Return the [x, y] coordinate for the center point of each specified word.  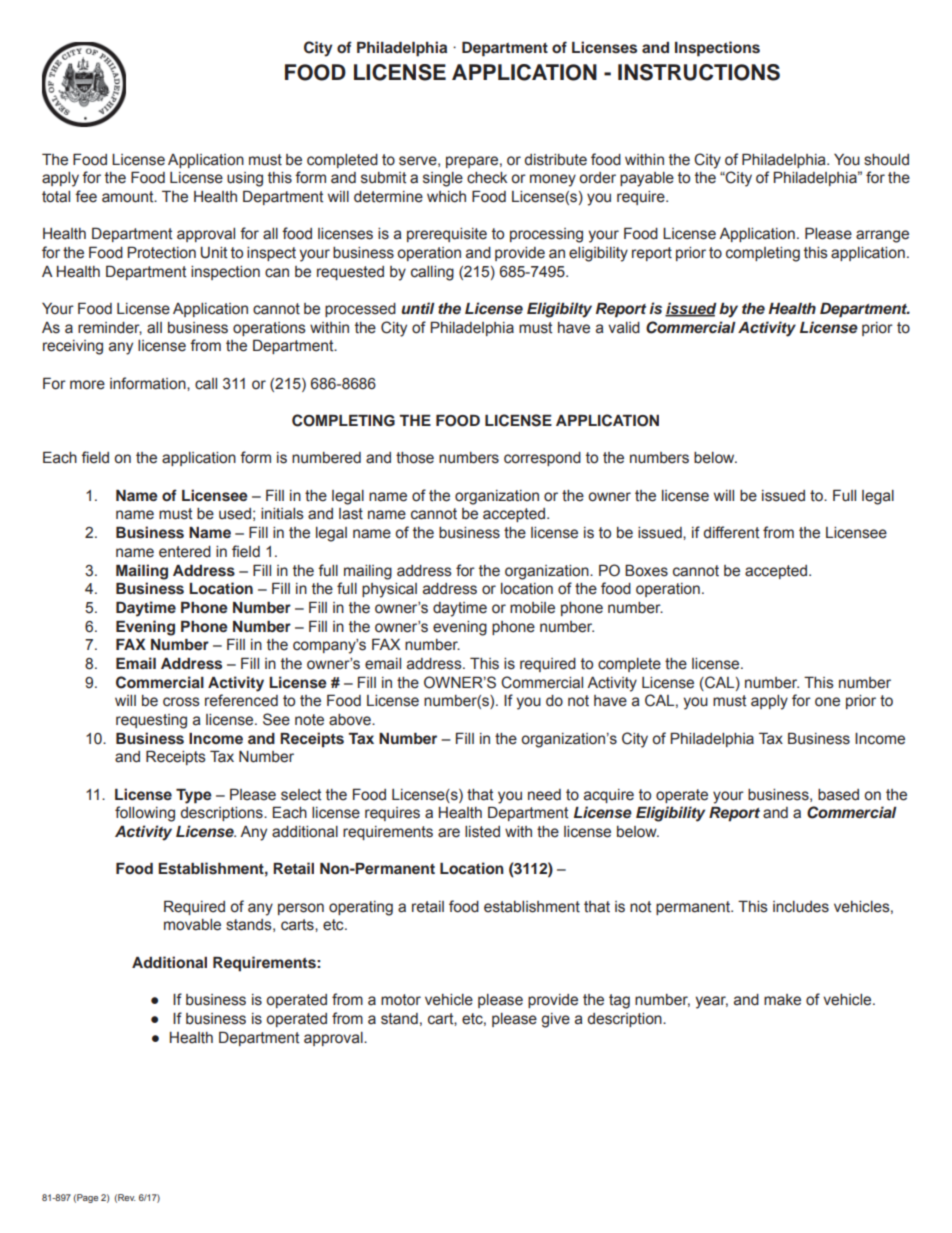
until [418, 308]
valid [624, 328]
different [731, 532]
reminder [110, 328]
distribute [555, 160]
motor [401, 1000]
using [245, 179]
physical [389, 590]
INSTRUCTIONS [699, 72]
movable [192, 925]
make [782, 1000]
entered [185, 552]
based [838, 795]
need [544, 795]
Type [194, 796]
